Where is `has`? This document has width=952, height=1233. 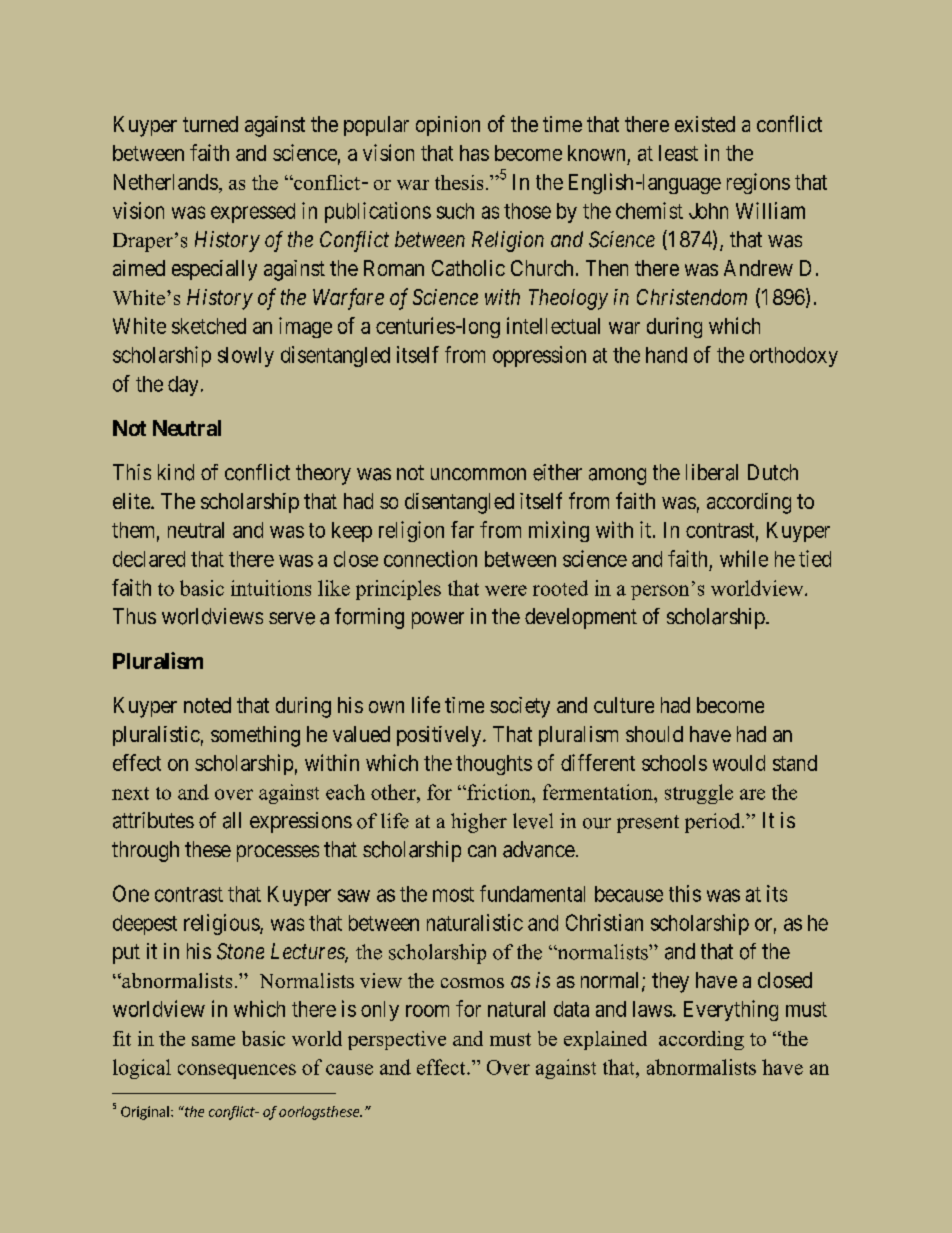 has is located at coordinates (474, 153).
